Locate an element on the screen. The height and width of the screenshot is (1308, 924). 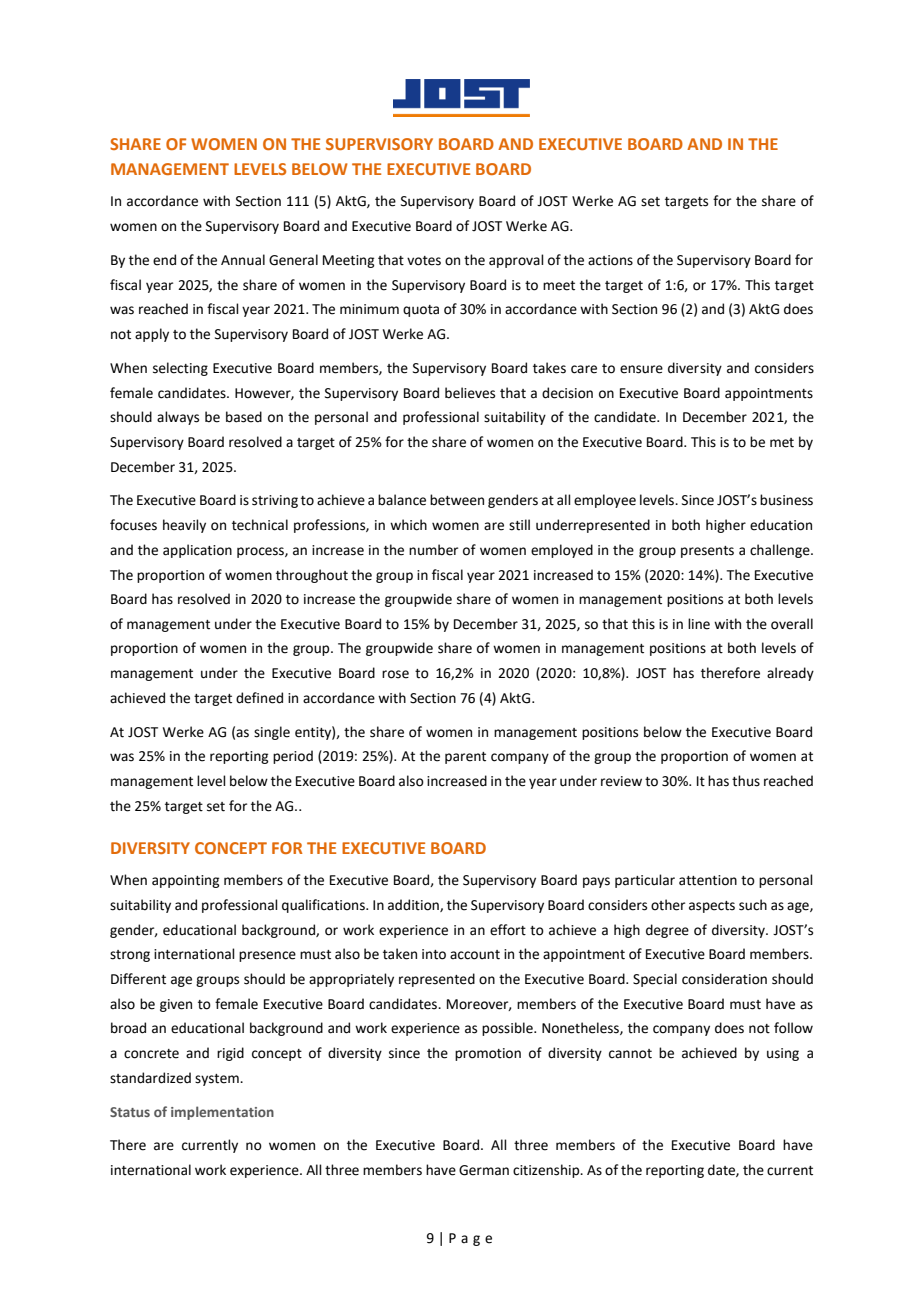
Annual is located at coordinates (243, 260).
